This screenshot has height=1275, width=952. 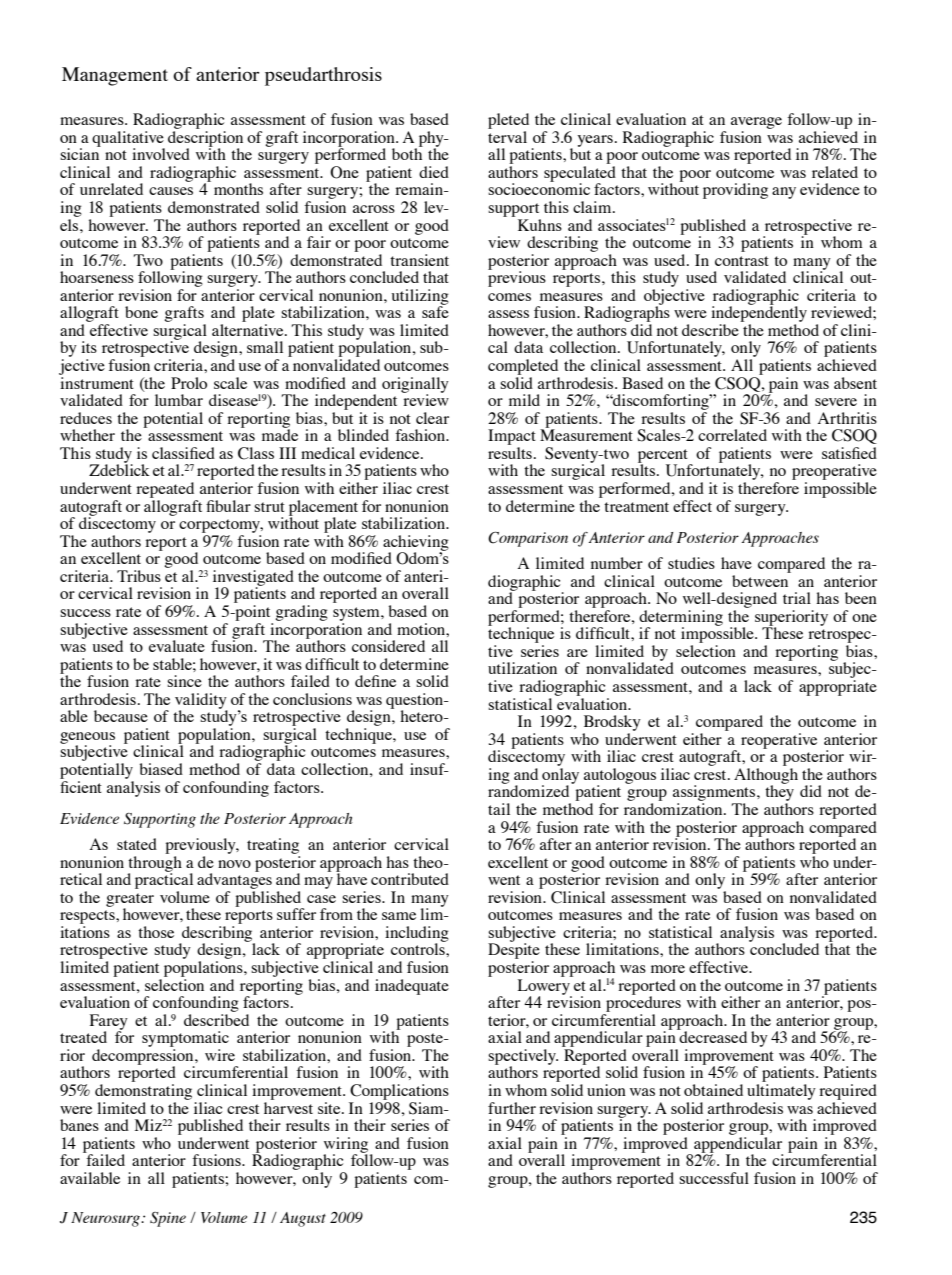 I want to click on satisfied, so click(x=849, y=453).
